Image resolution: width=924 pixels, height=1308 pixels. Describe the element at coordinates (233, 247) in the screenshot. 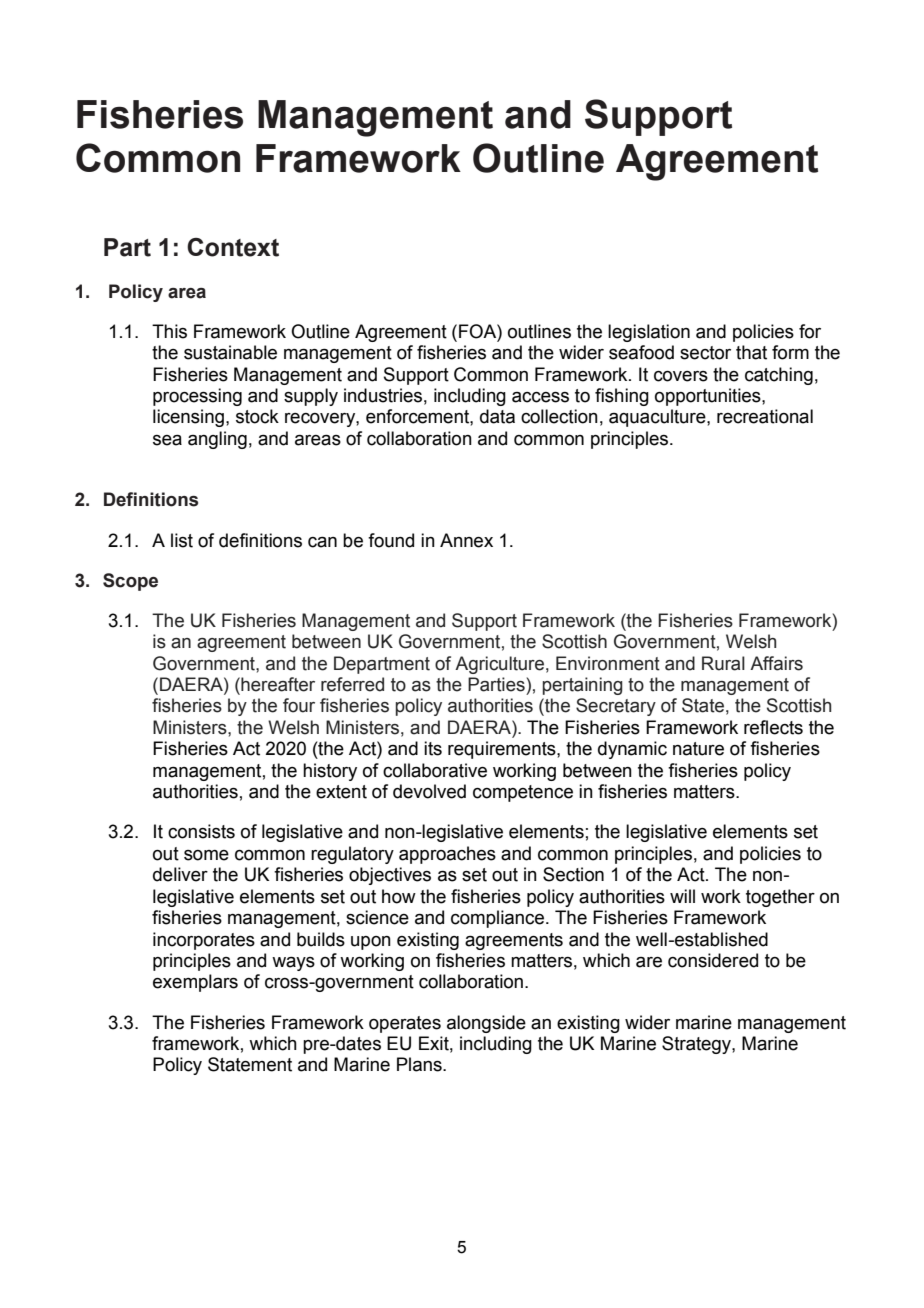

I see `Context` at that location.
